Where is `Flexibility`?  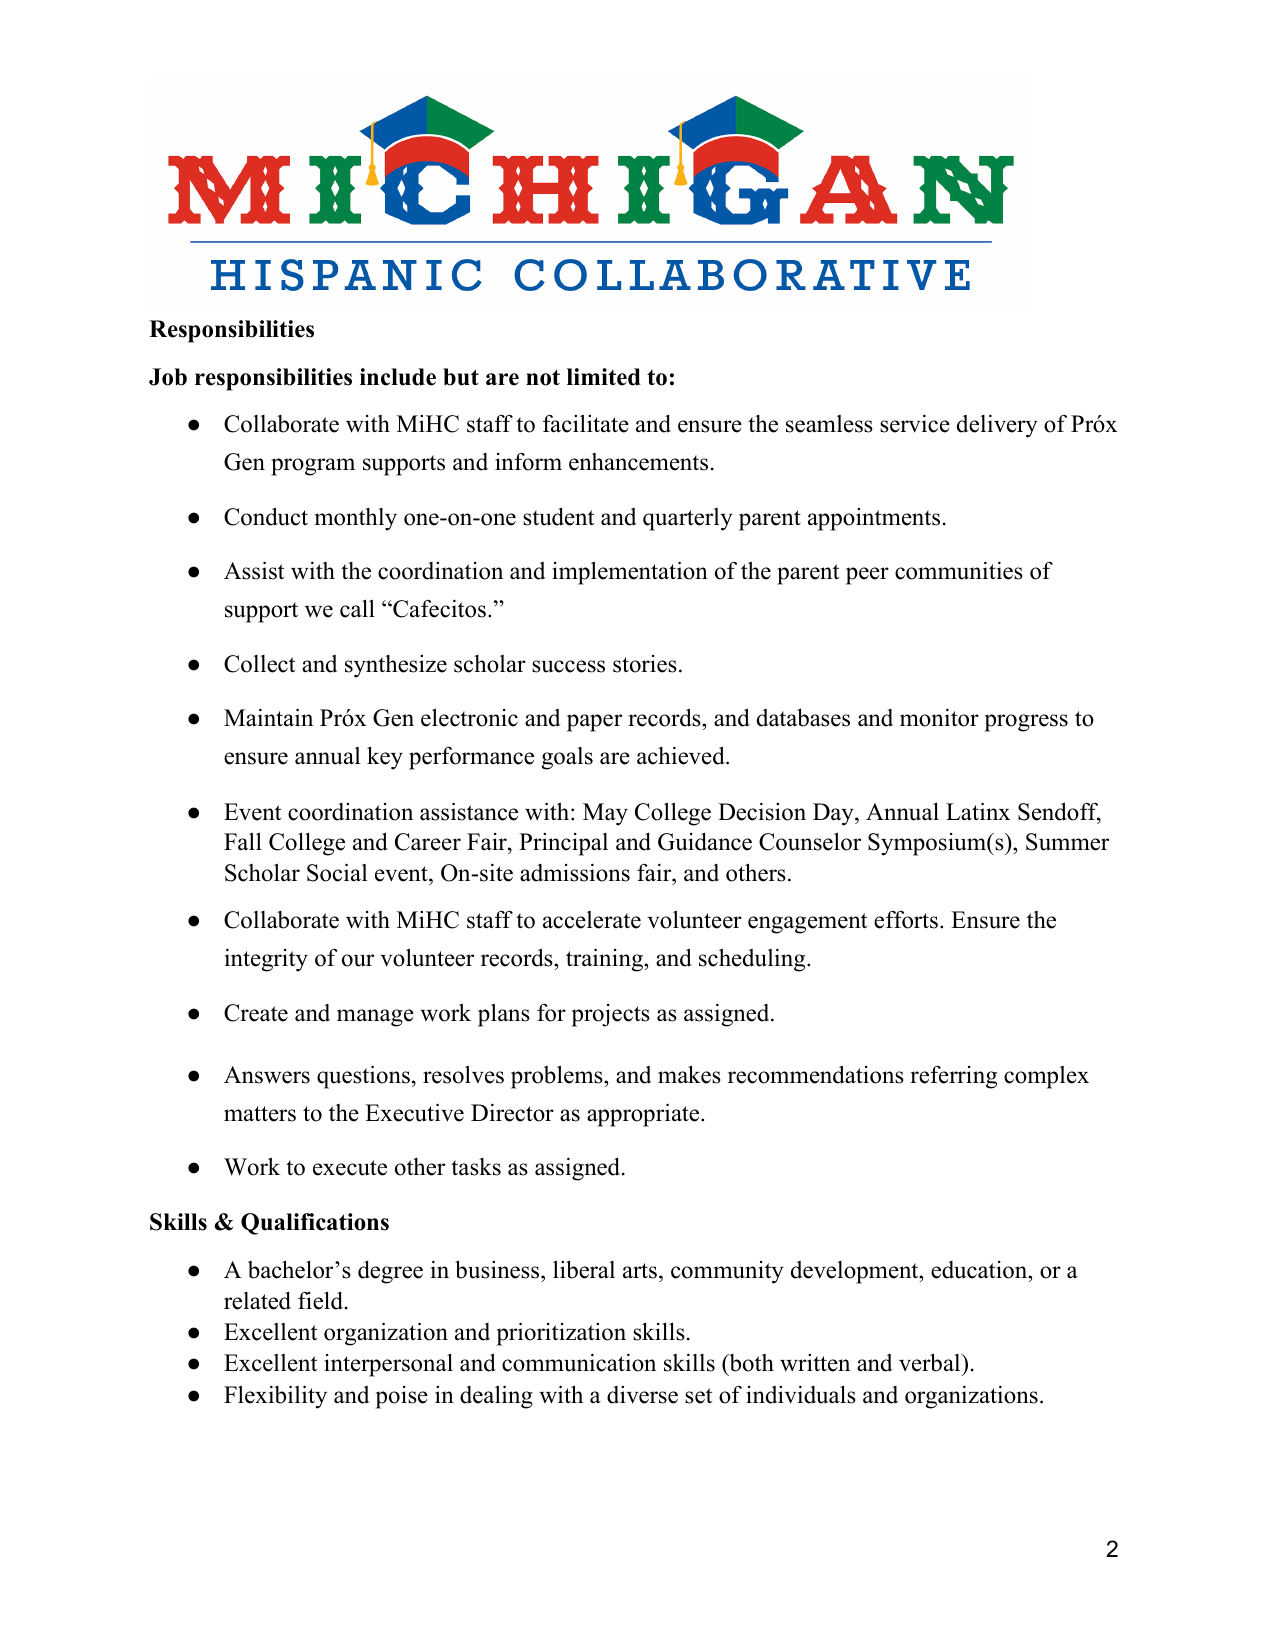
Flexibility is located at coordinates (275, 1397).
